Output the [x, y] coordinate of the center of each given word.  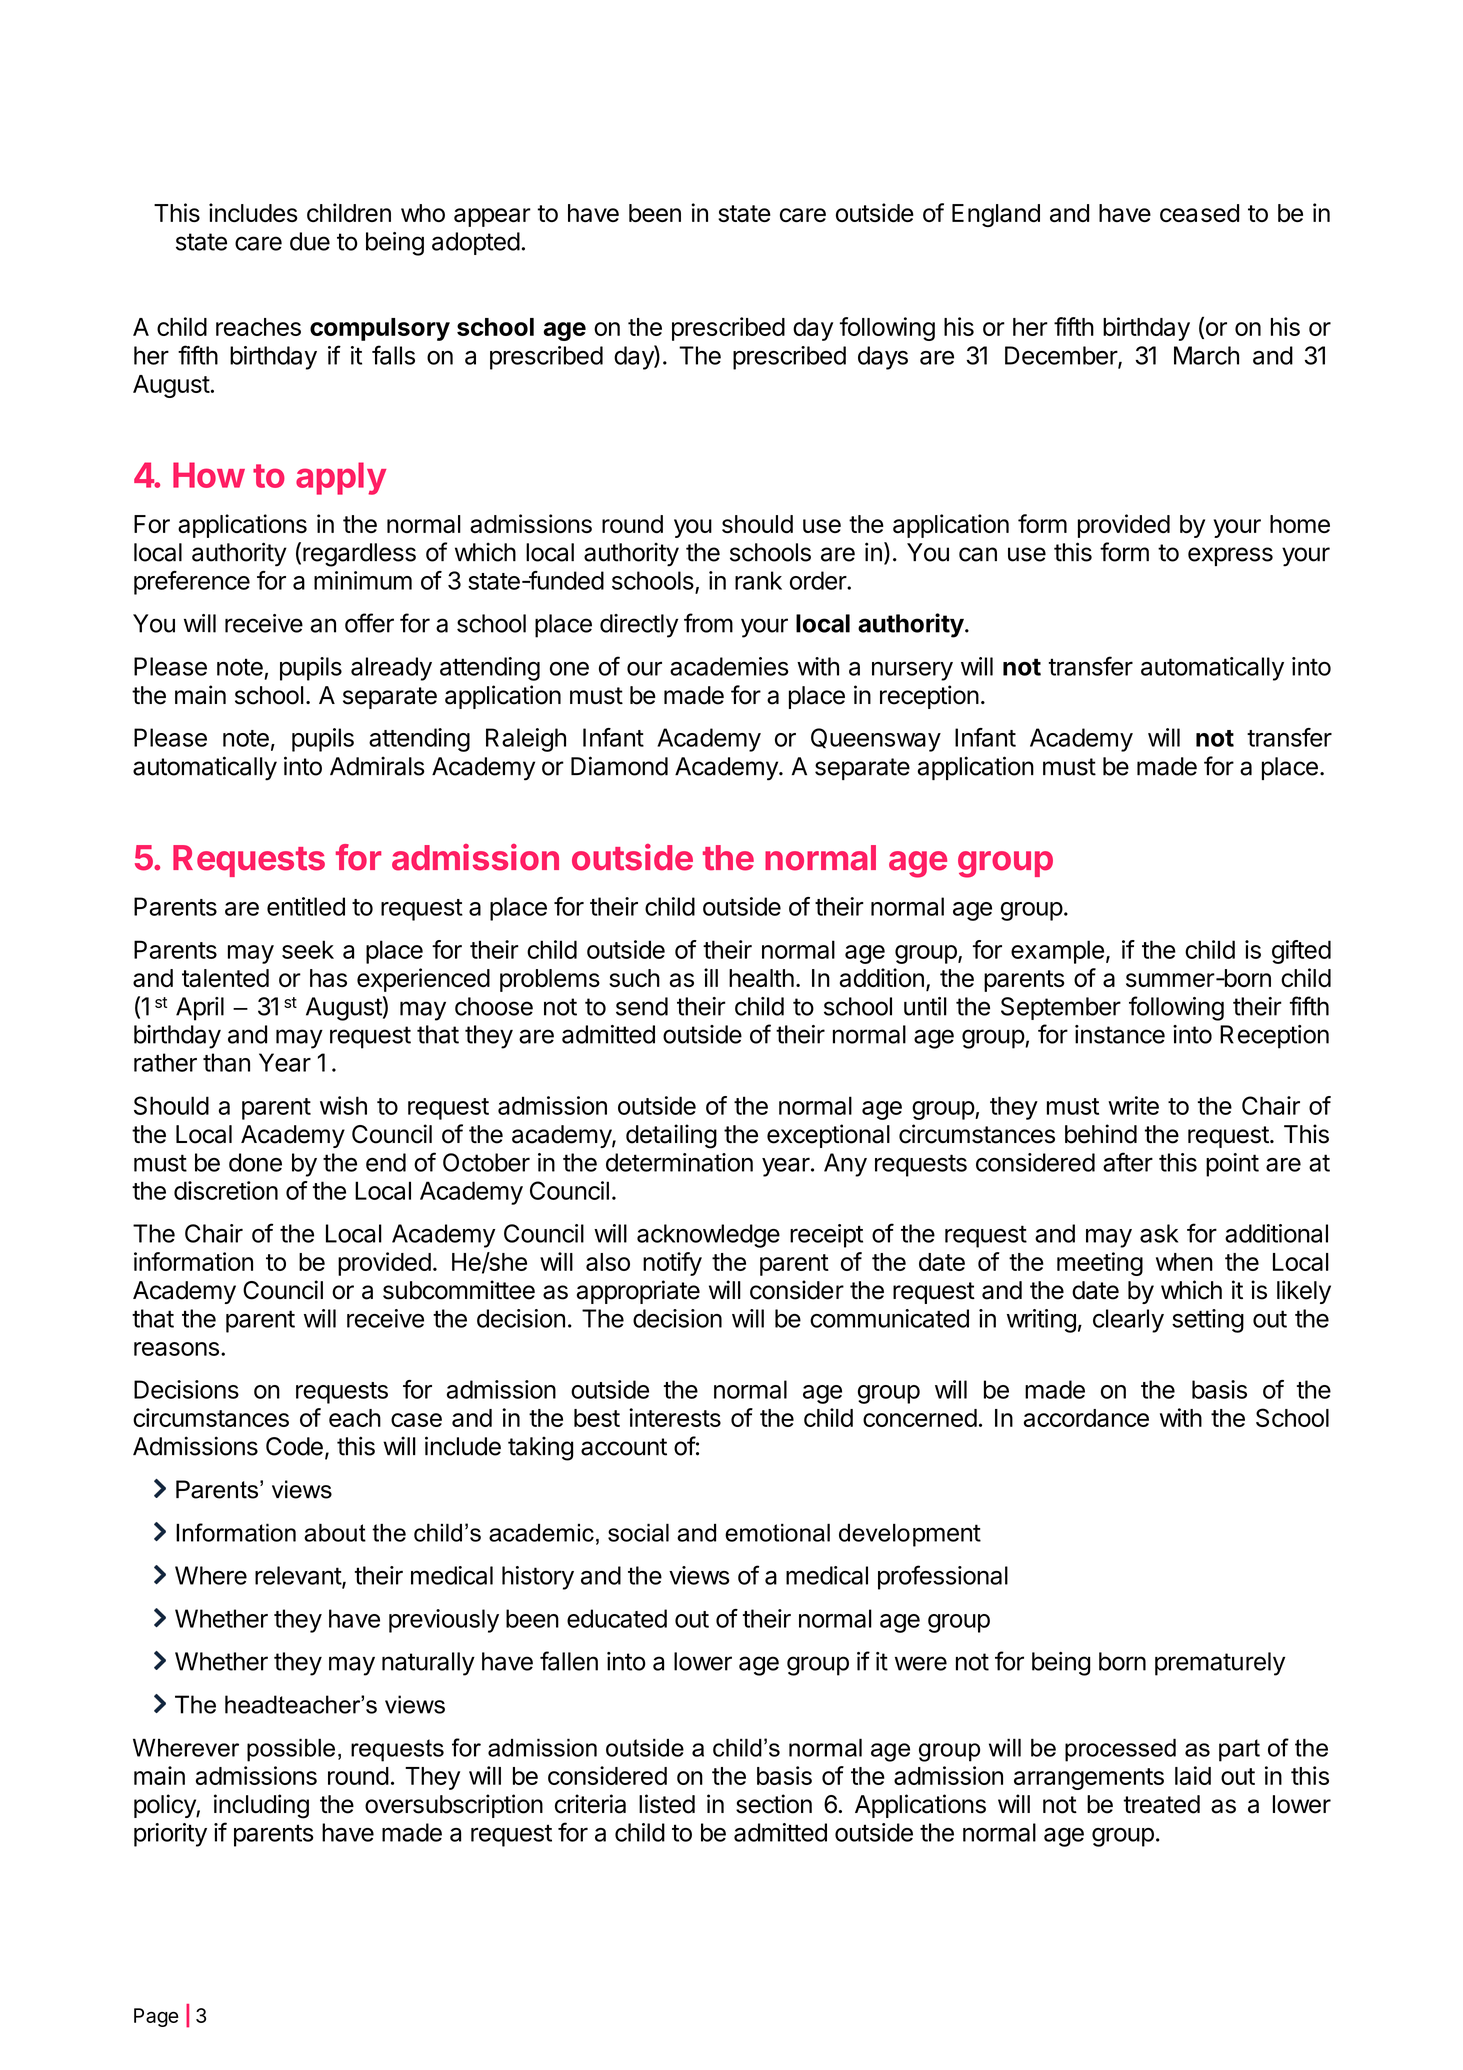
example [1057, 952]
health [761, 978]
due [310, 241]
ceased [1199, 213]
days [883, 358]
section [774, 1804]
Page [156, 2017]
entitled [306, 906]
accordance [1086, 1418]
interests [675, 1417]
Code [294, 1446]
